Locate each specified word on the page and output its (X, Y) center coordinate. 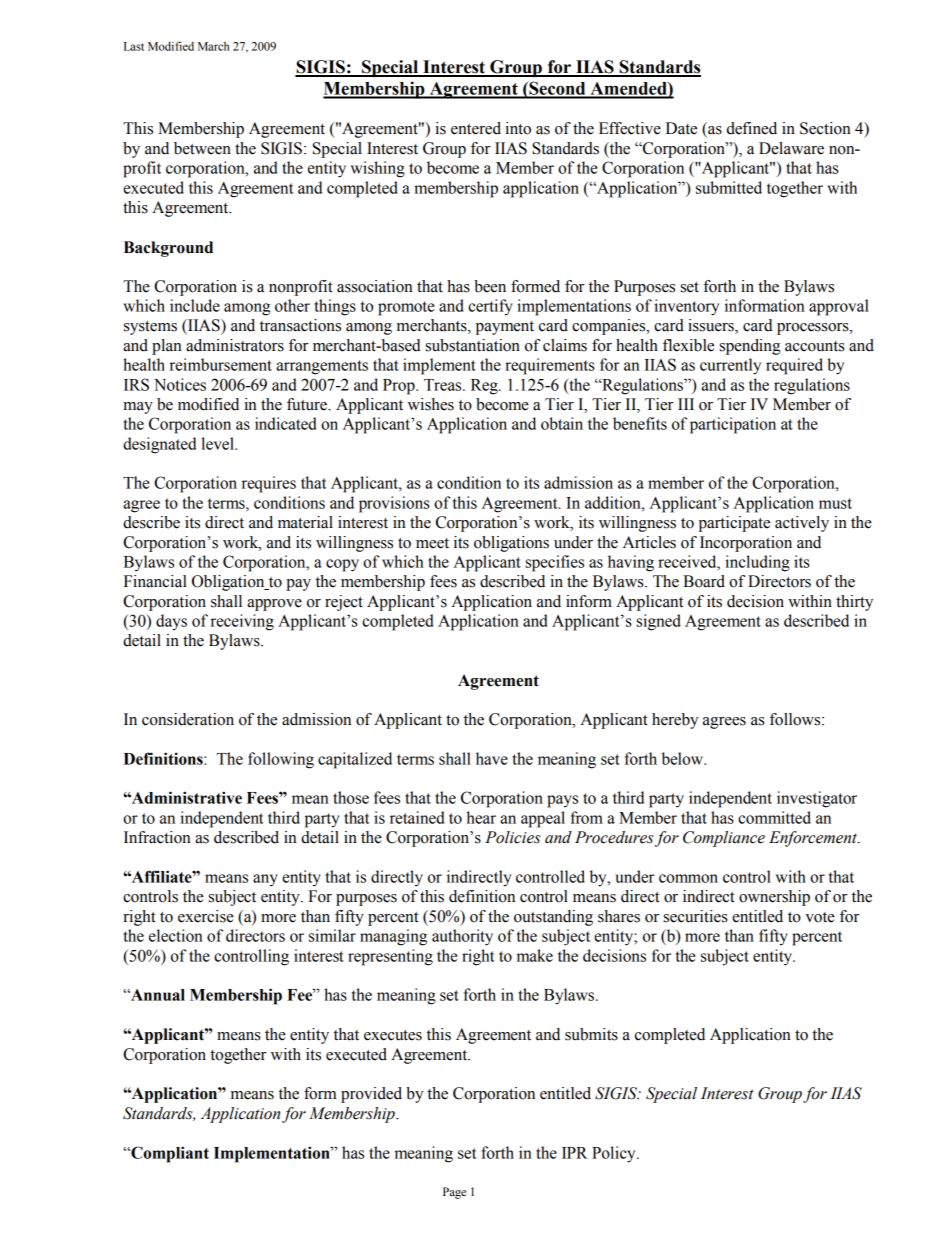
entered (476, 128)
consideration (188, 719)
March (213, 46)
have (492, 758)
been (490, 286)
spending (750, 347)
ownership (774, 898)
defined (752, 128)
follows (796, 719)
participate (734, 524)
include (195, 305)
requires (269, 484)
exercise (206, 916)
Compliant (169, 1154)
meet (432, 543)
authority (462, 937)
